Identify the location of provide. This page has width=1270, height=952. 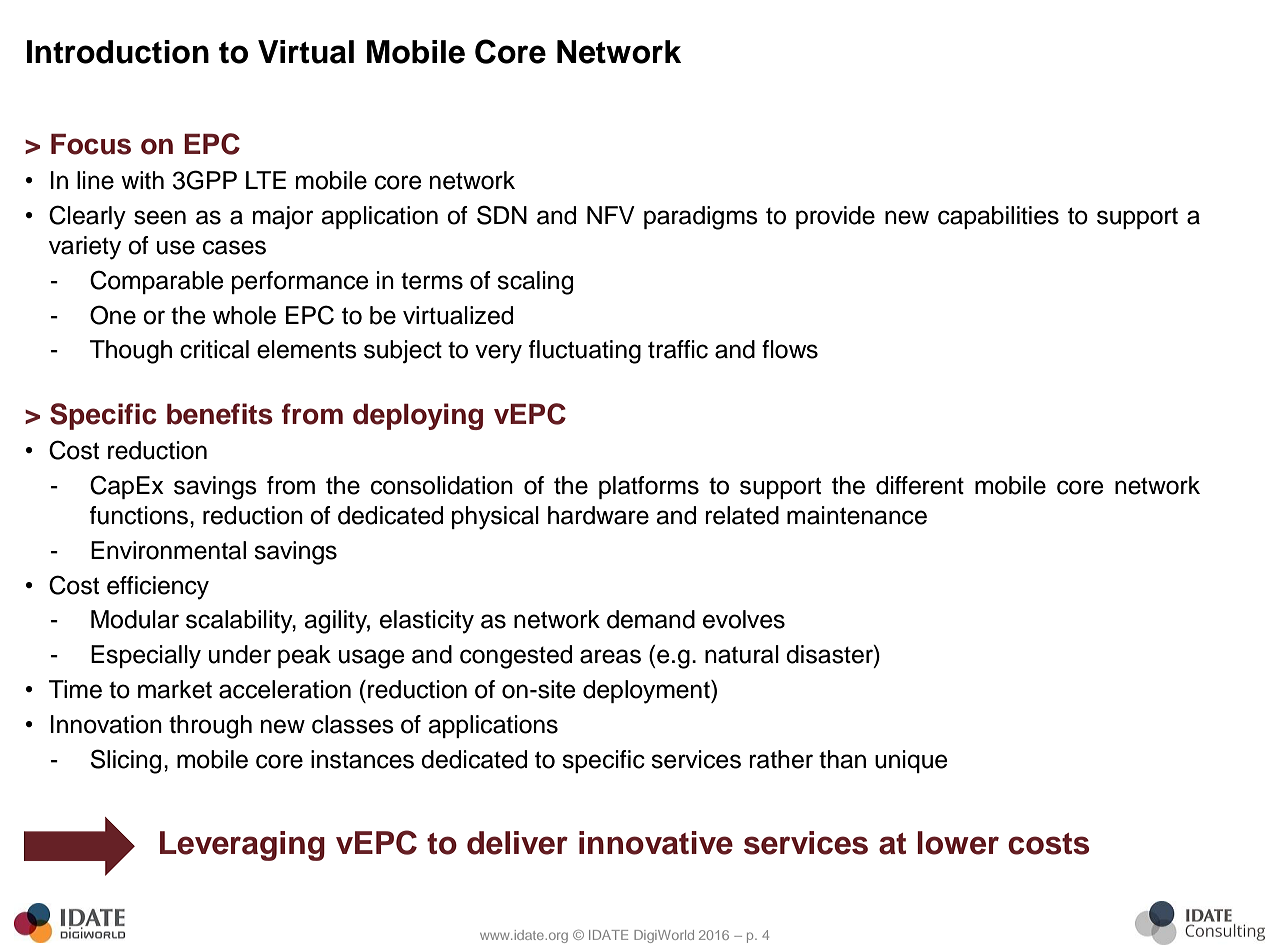
(835, 217).
